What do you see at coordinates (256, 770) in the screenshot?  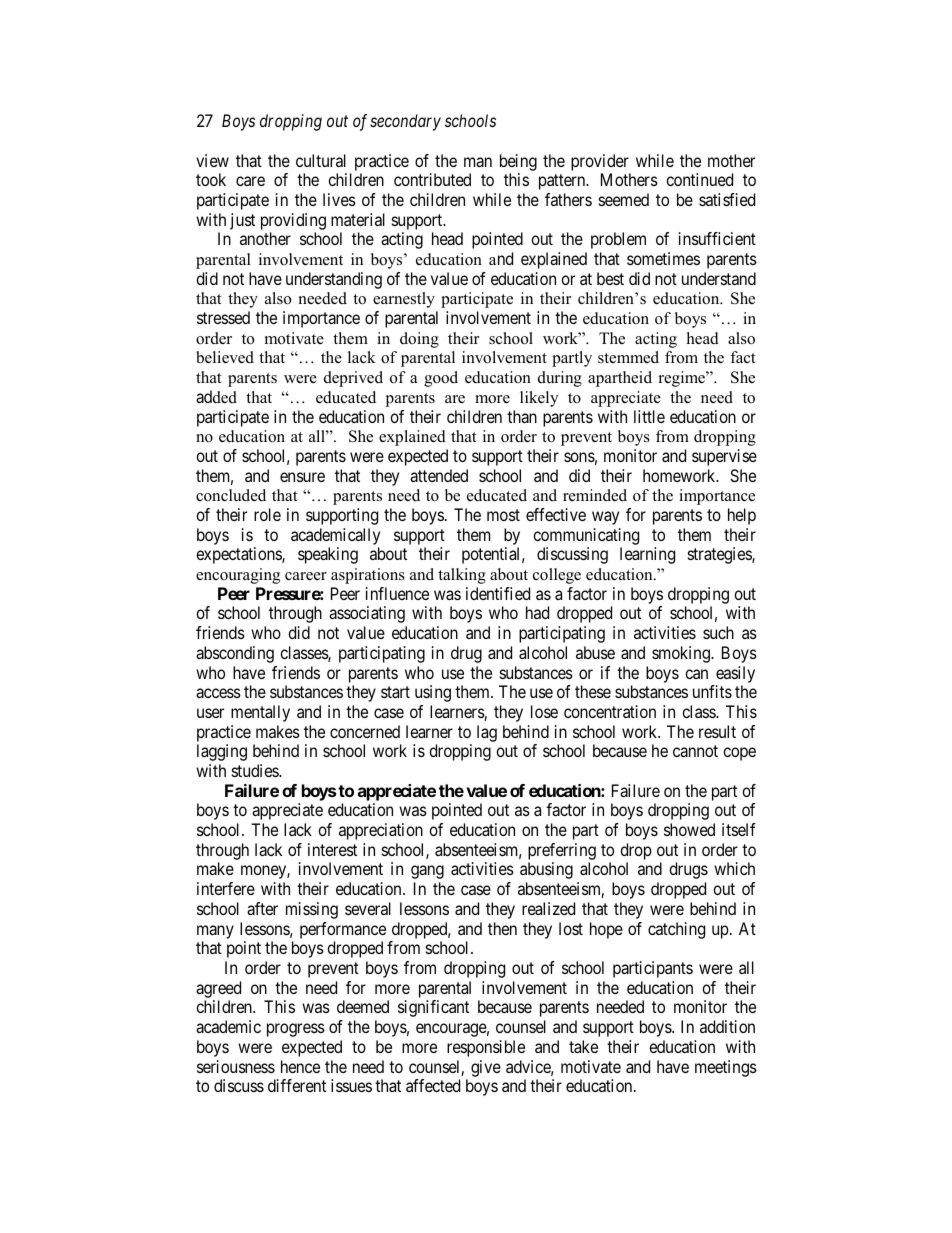 I see `studies` at bounding box center [256, 770].
